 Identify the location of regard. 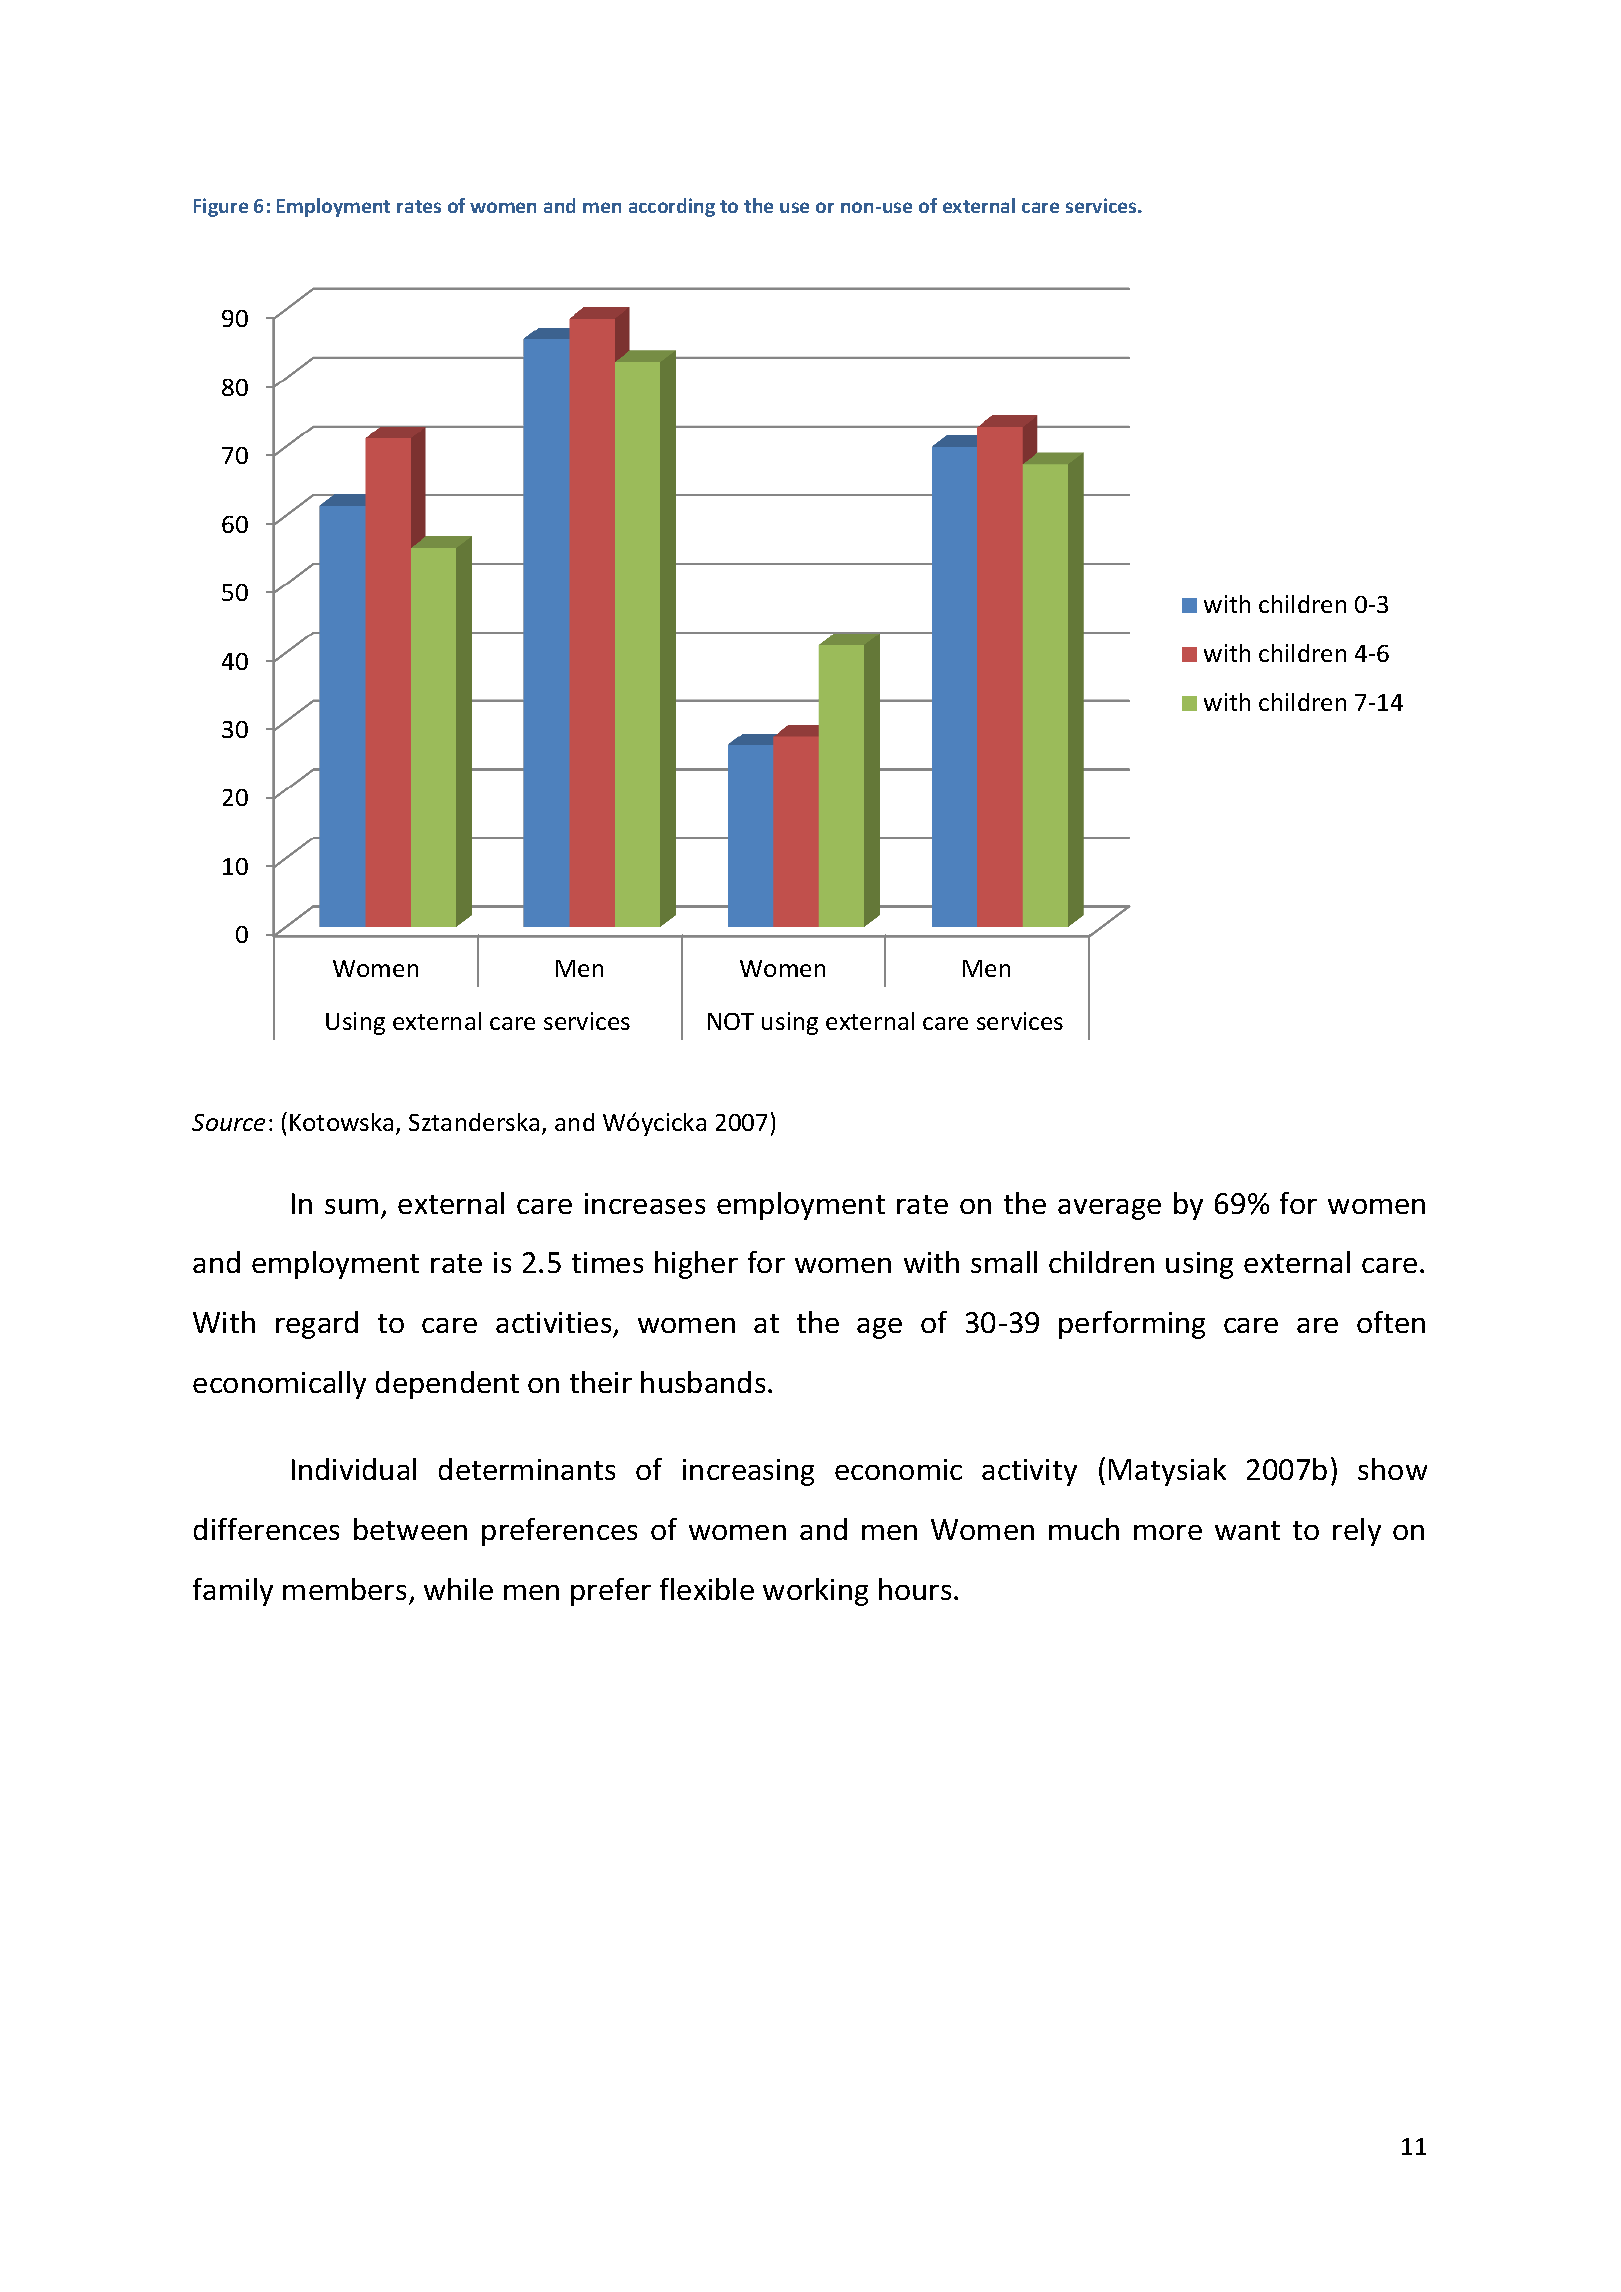
(317, 1325).
